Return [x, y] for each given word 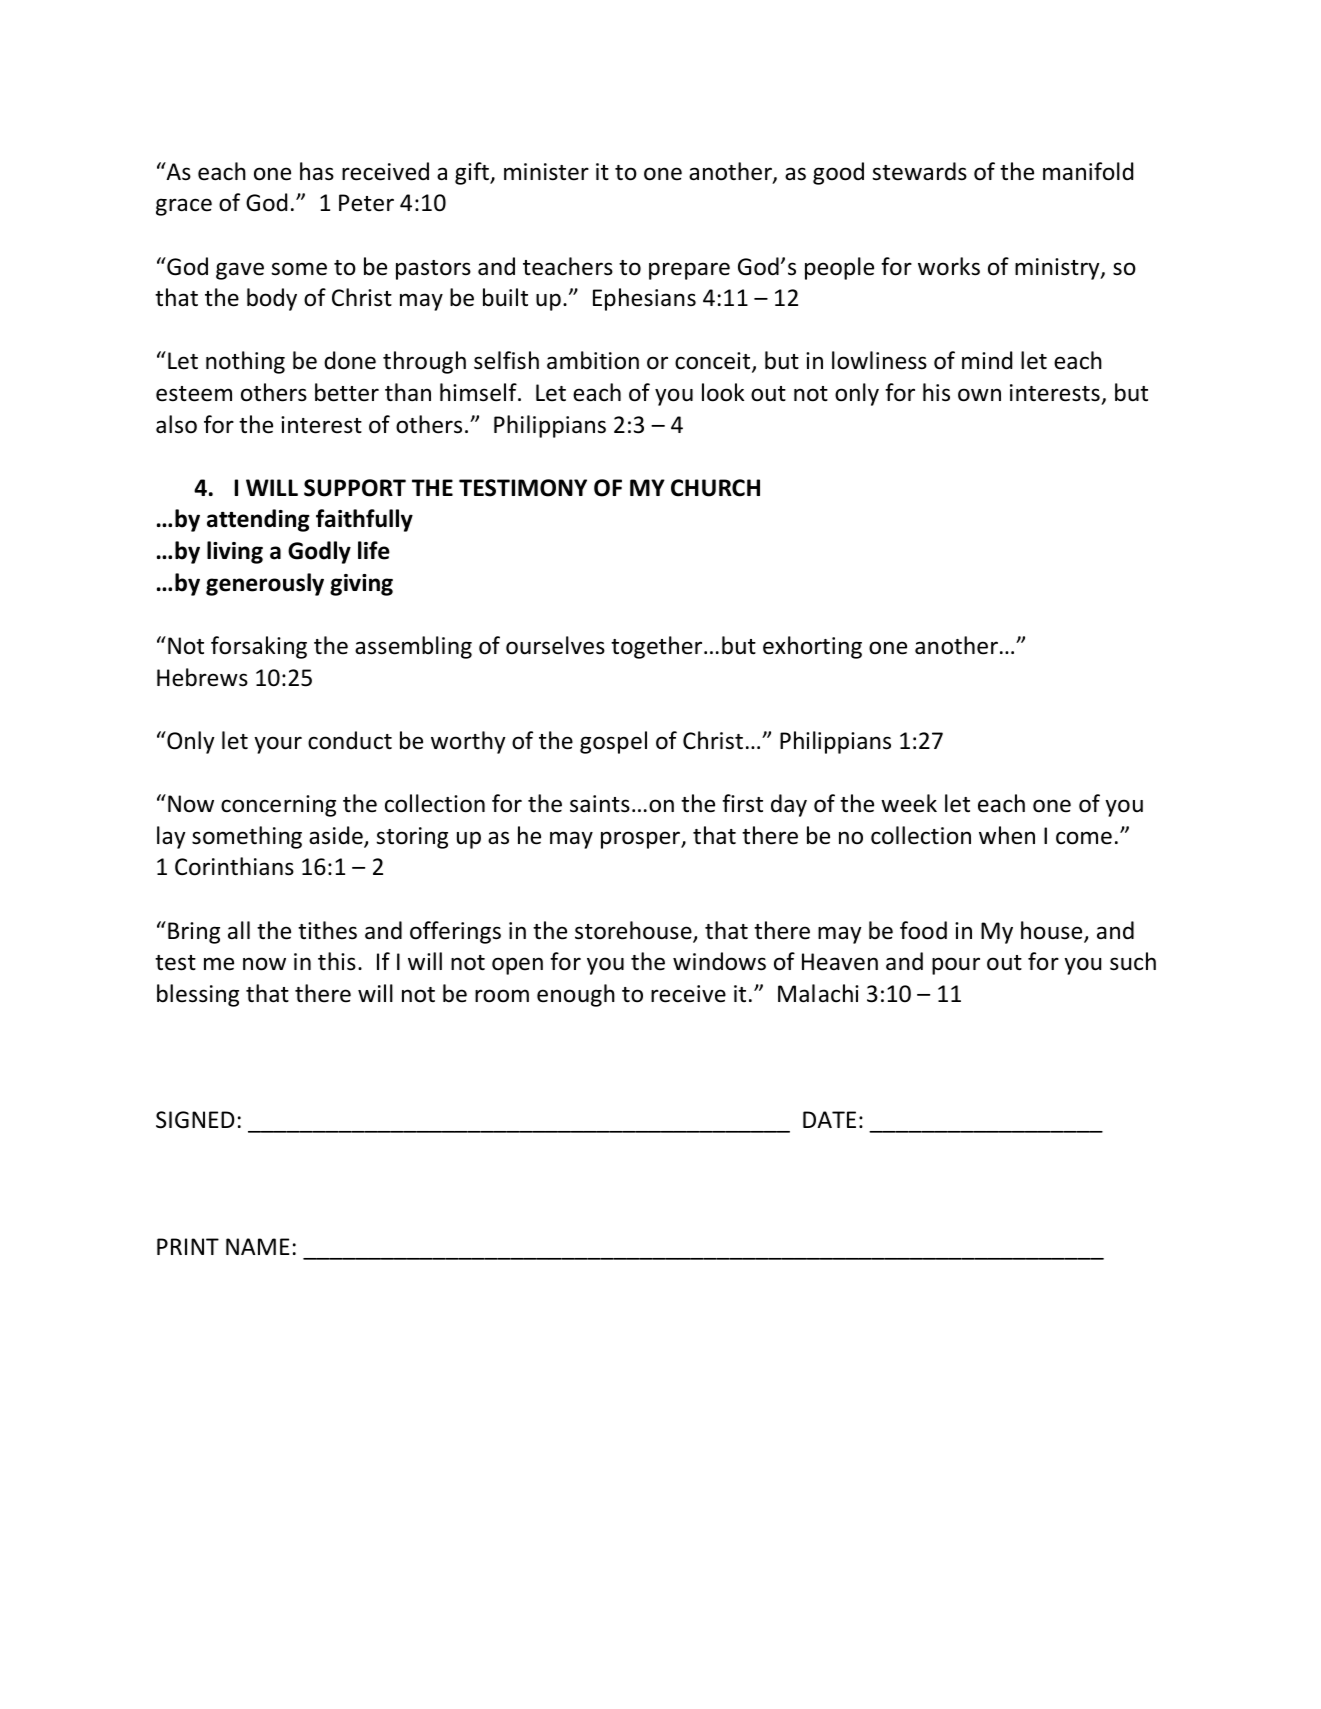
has [317, 171]
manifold [1088, 171]
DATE [829, 1119]
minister [546, 172]
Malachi [818, 993]
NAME [258, 1246]
